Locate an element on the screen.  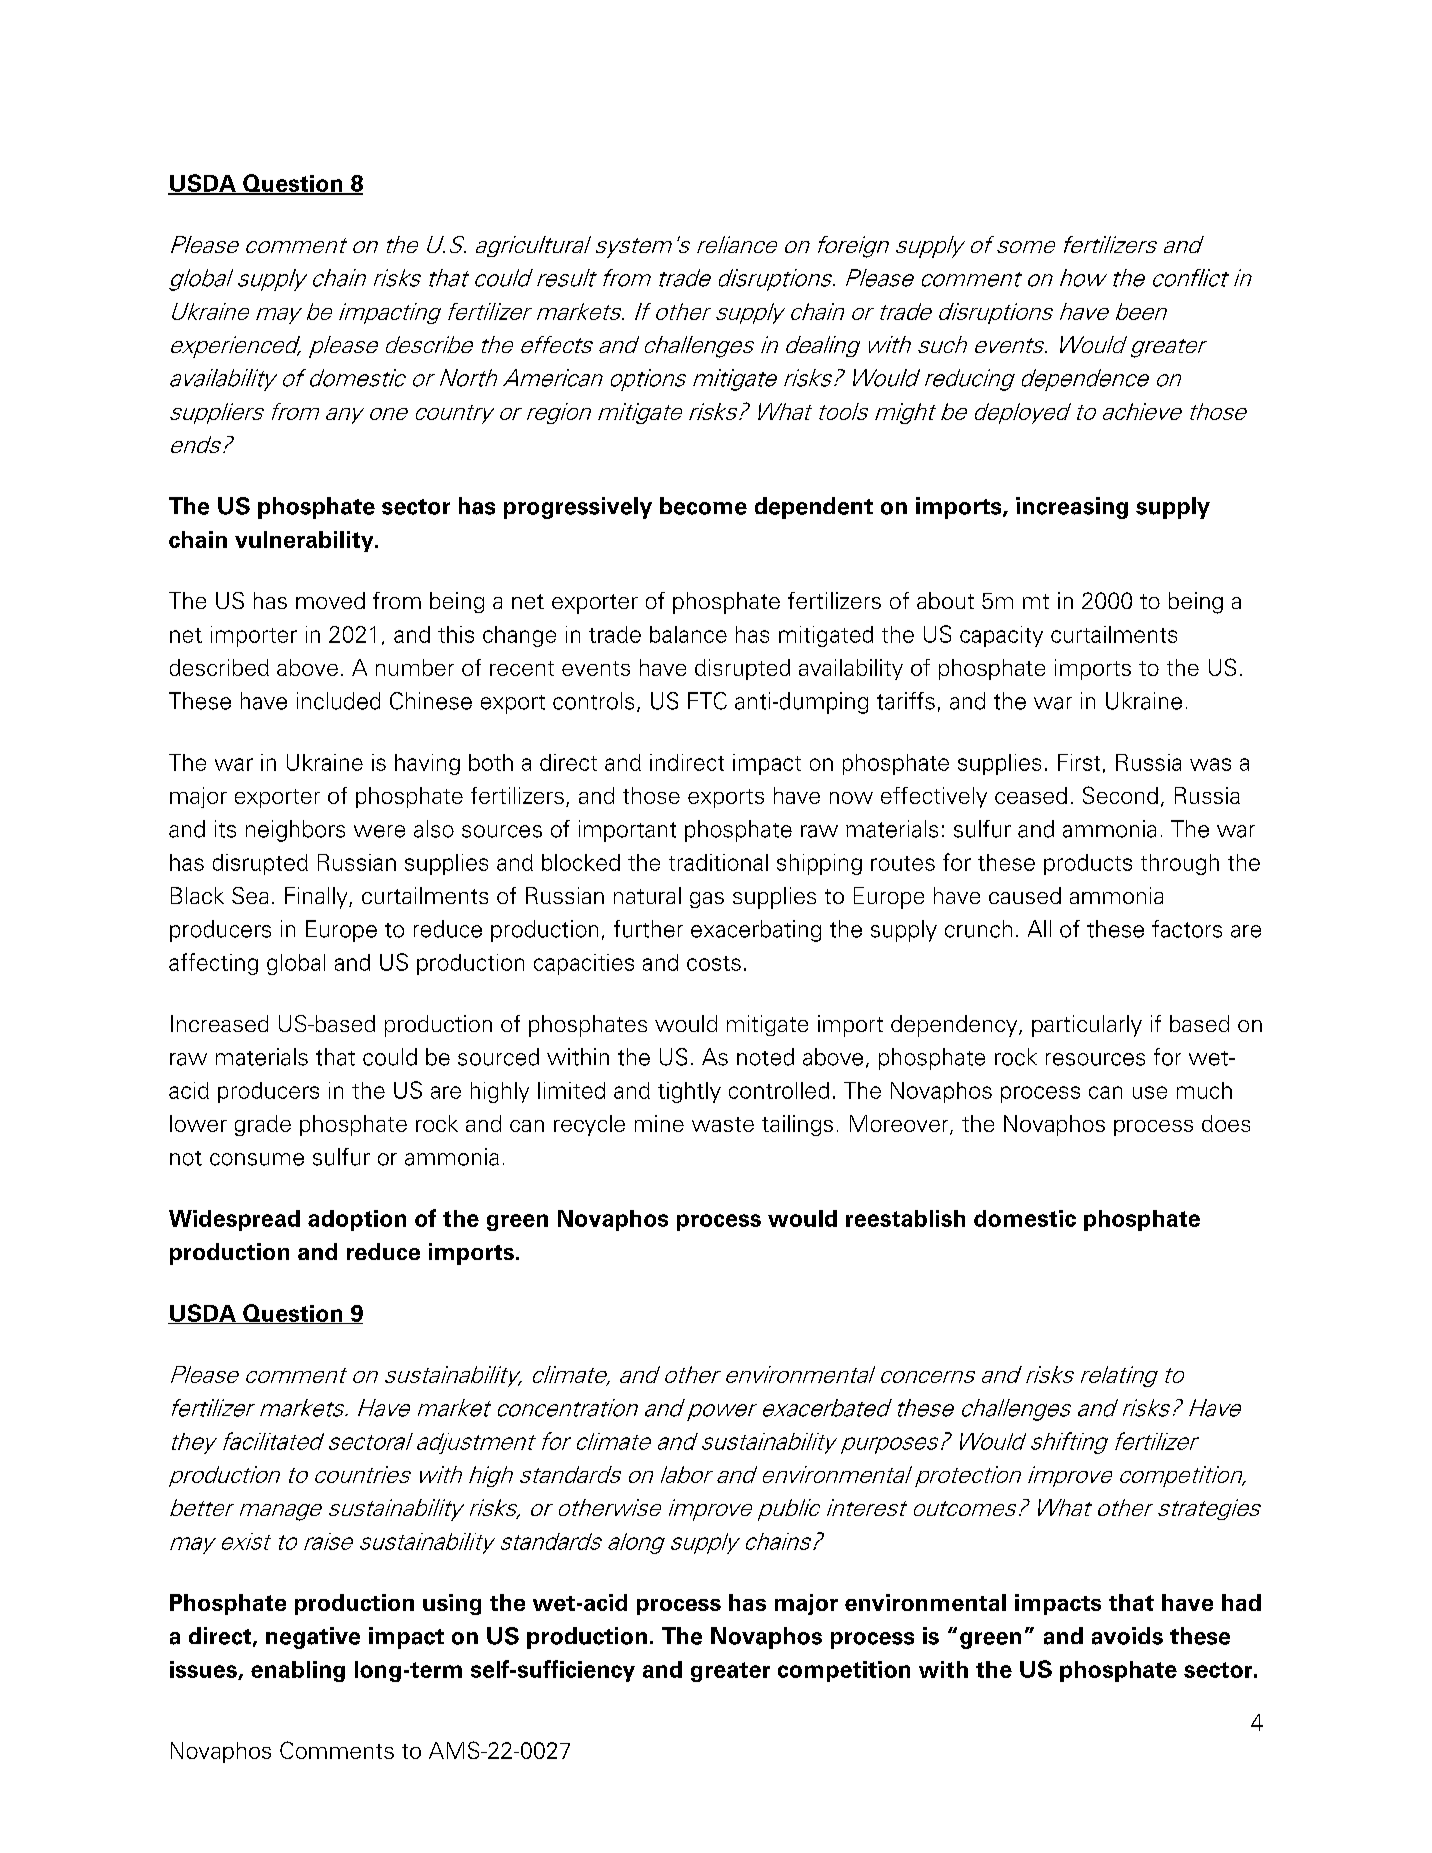
Second is located at coordinates (1120, 795).
